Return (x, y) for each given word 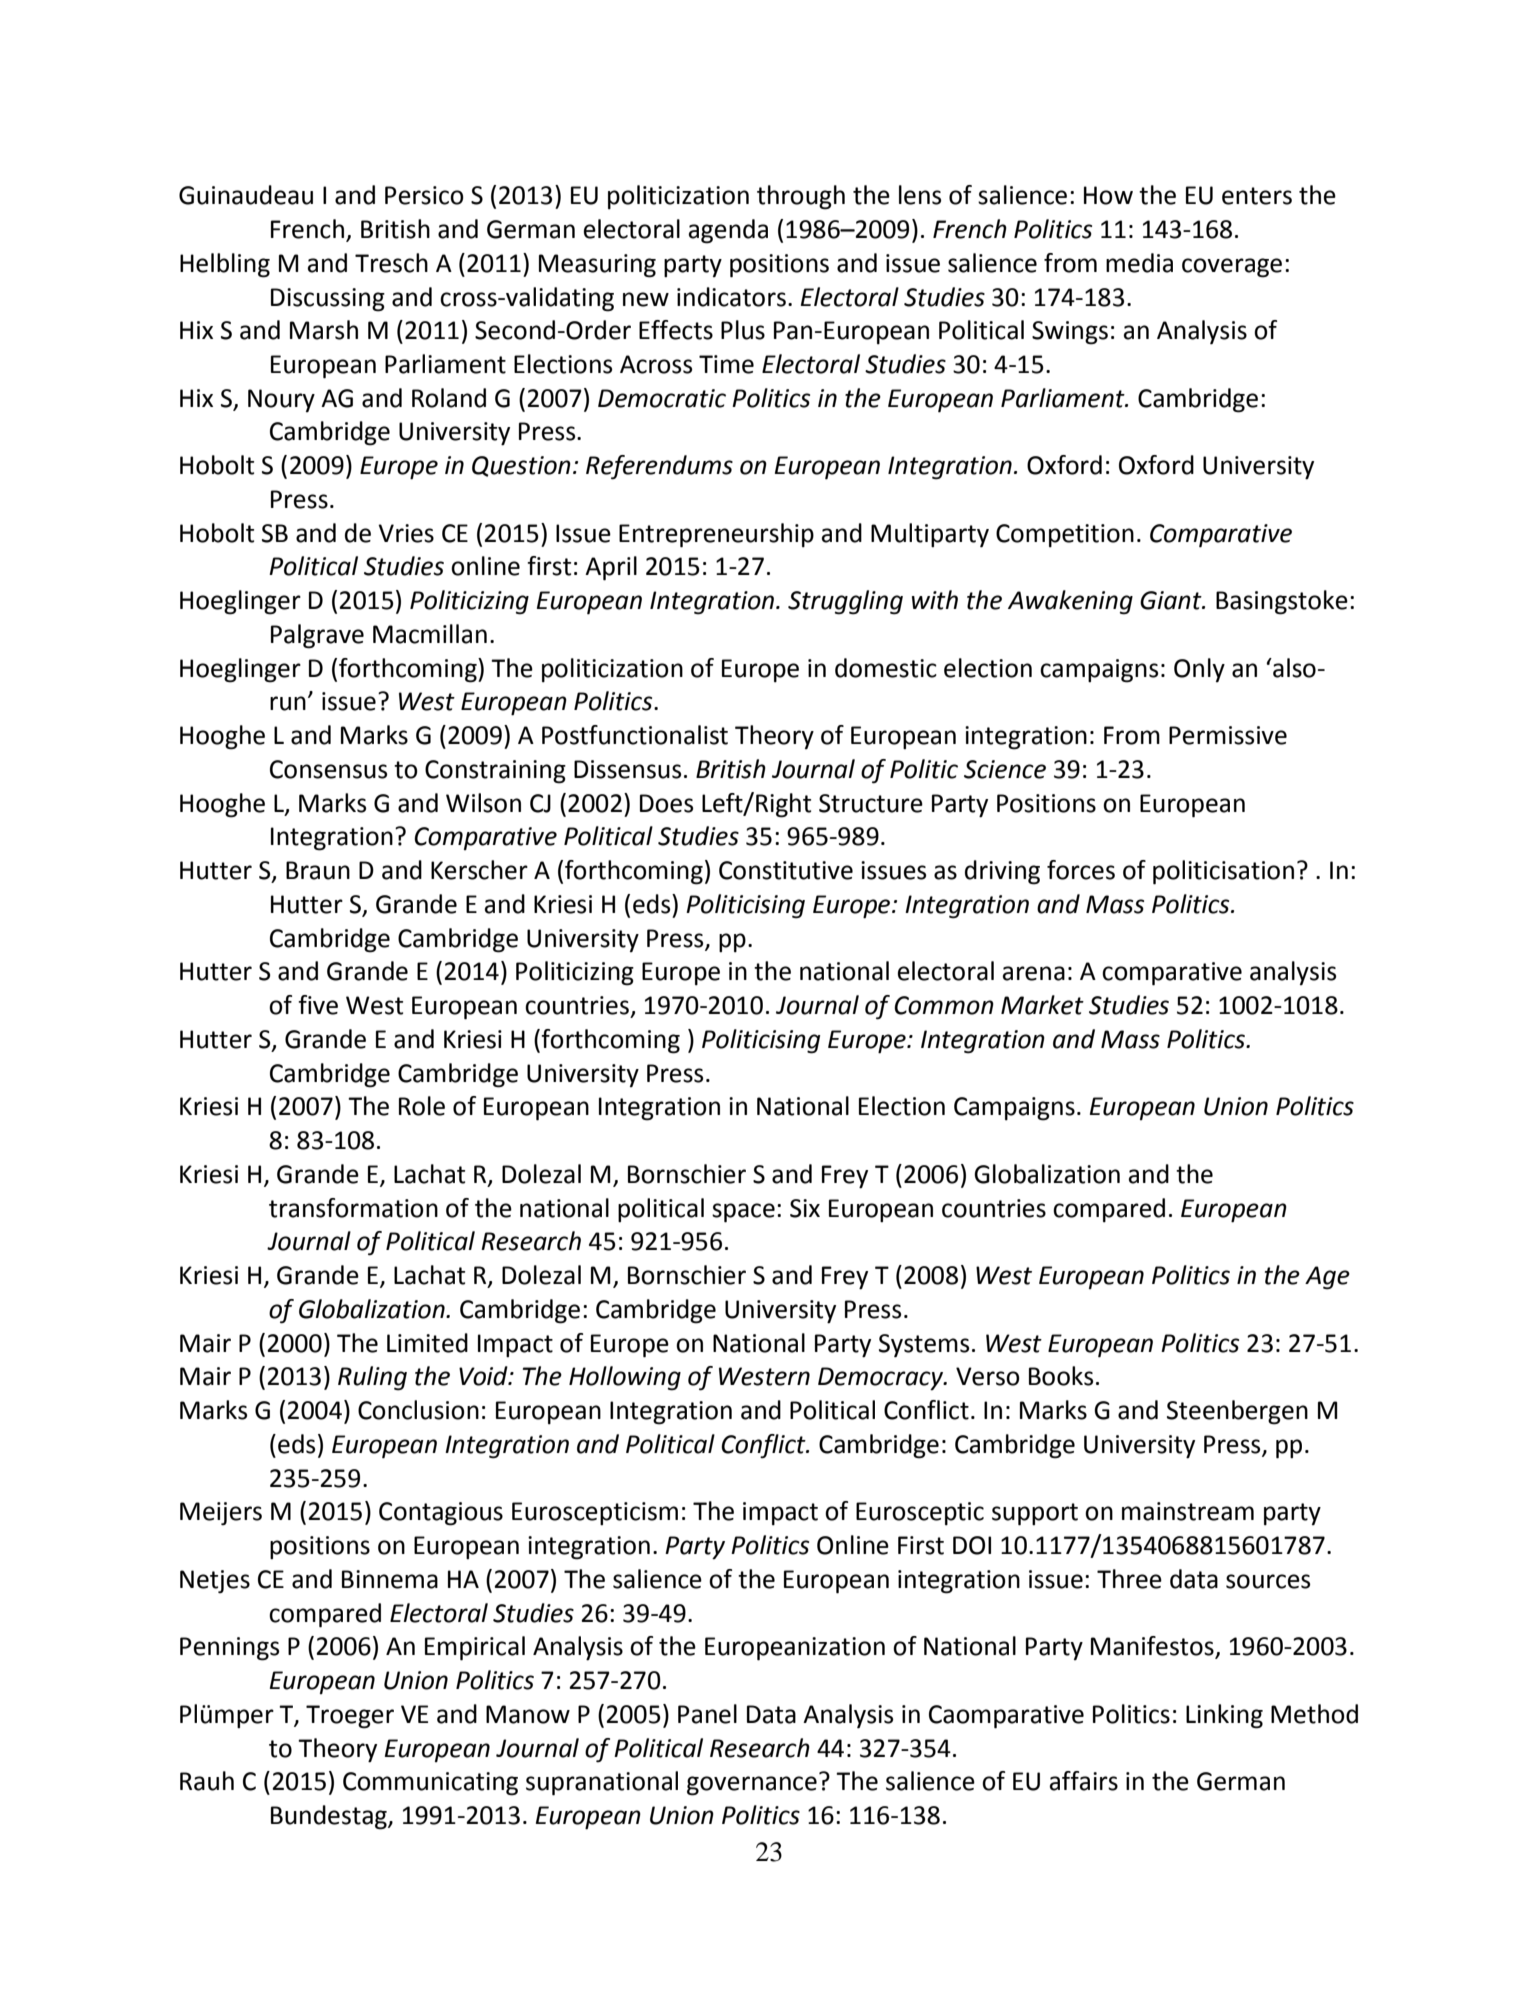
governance (752, 1786)
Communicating (430, 1784)
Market (1042, 1005)
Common (944, 1005)
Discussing (328, 300)
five (318, 1005)
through (801, 197)
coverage (1232, 268)
